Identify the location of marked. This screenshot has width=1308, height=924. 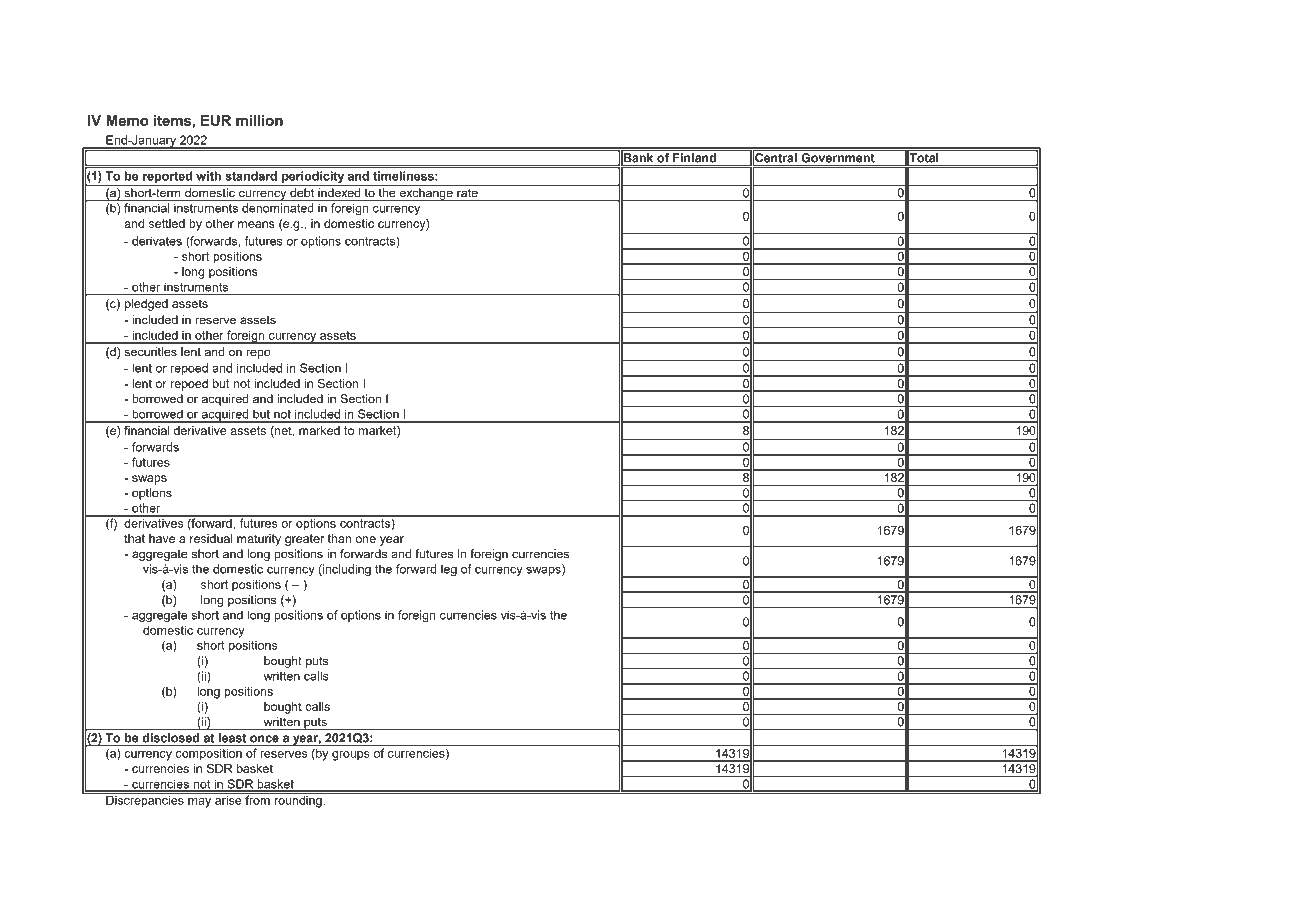
(319, 430).
